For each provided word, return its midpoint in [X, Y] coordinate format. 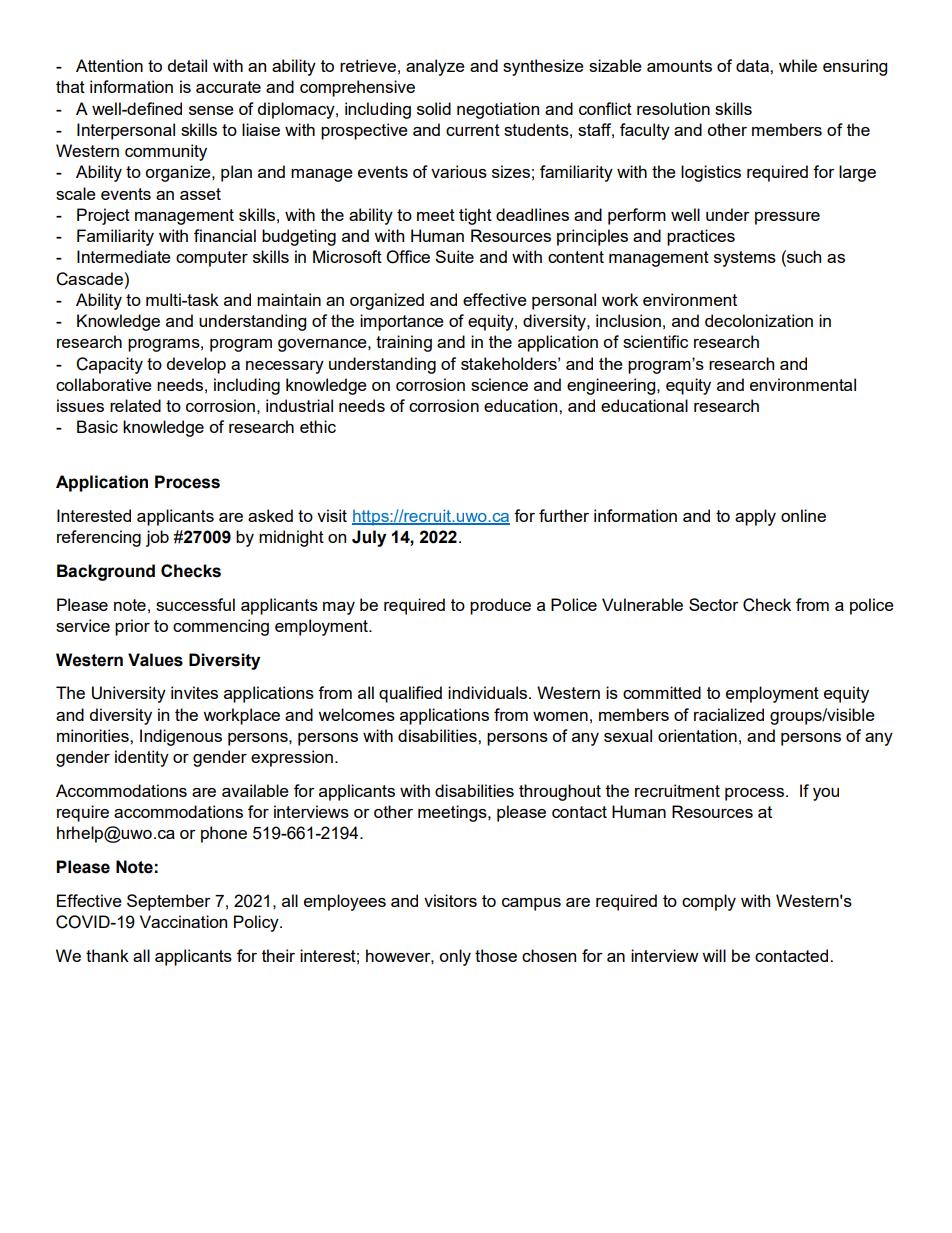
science [499, 384]
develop [196, 365]
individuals [489, 692]
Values [155, 660]
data [753, 65]
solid [434, 108]
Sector [714, 604]
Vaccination [183, 921]
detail [187, 65]
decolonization [759, 320]
